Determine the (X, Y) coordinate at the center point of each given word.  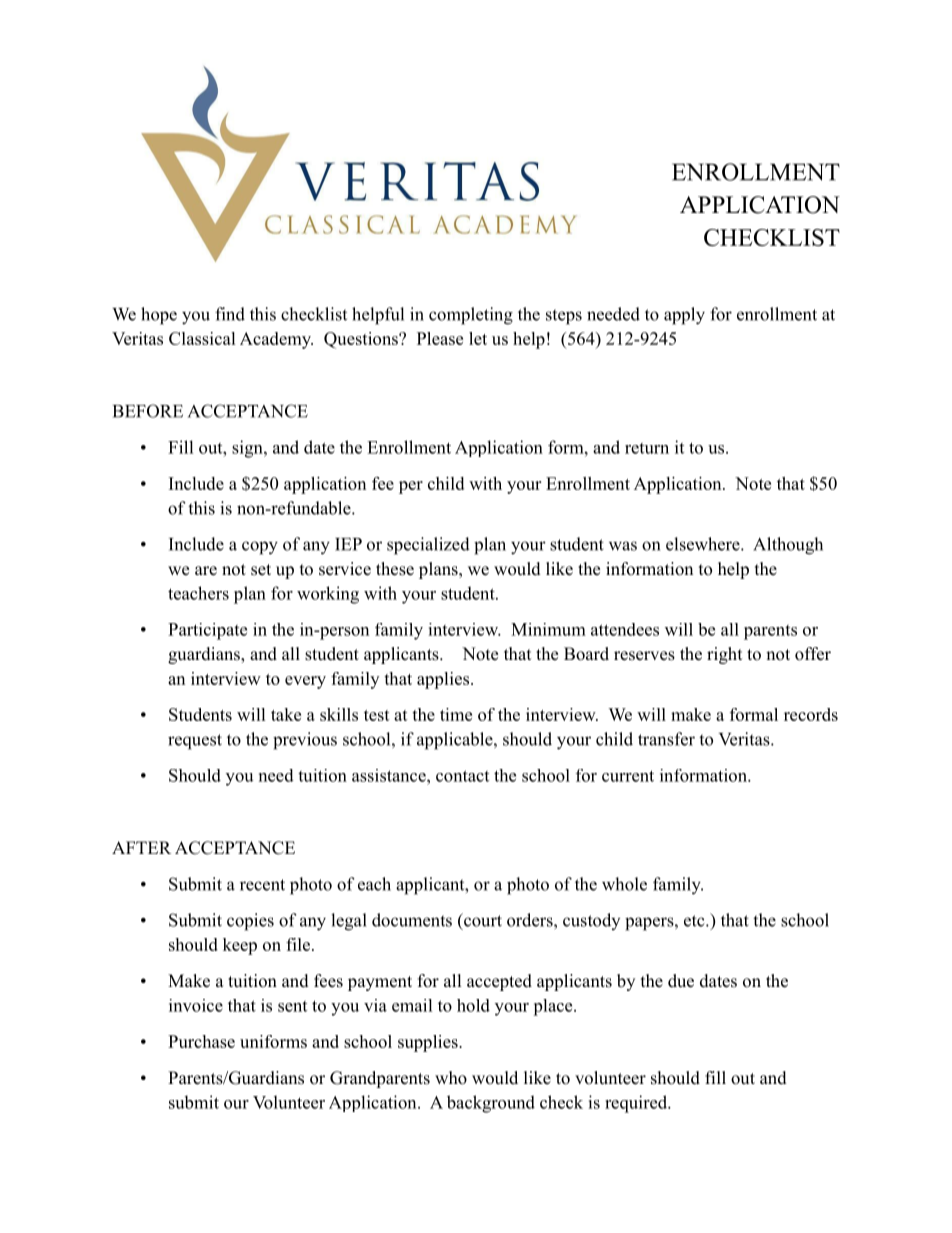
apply (684, 316)
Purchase (201, 1041)
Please (440, 338)
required (637, 1104)
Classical (202, 338)
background (491, 1104)
